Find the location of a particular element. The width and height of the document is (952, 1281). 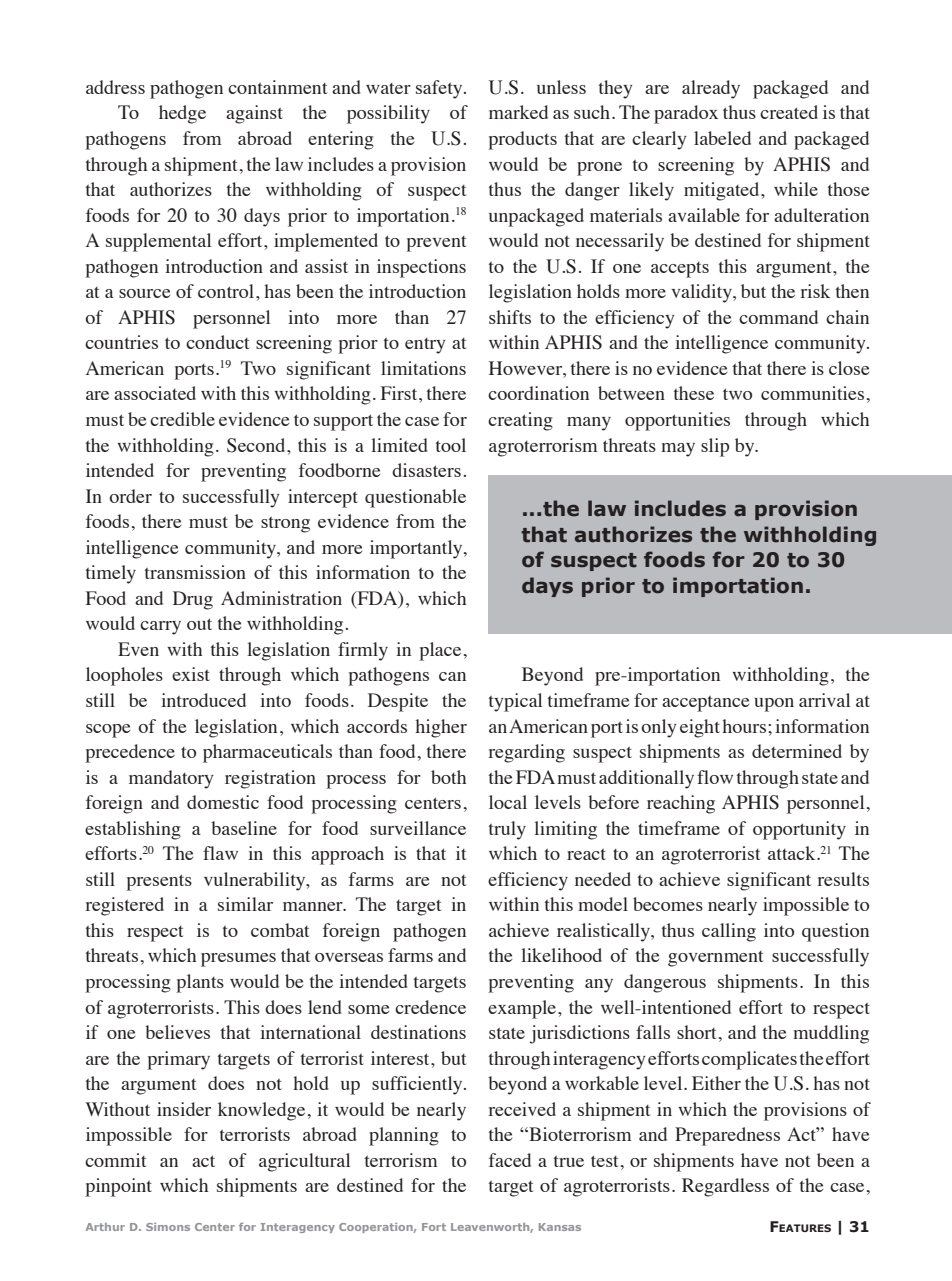

faced is located at coordinates (510, 1160).
